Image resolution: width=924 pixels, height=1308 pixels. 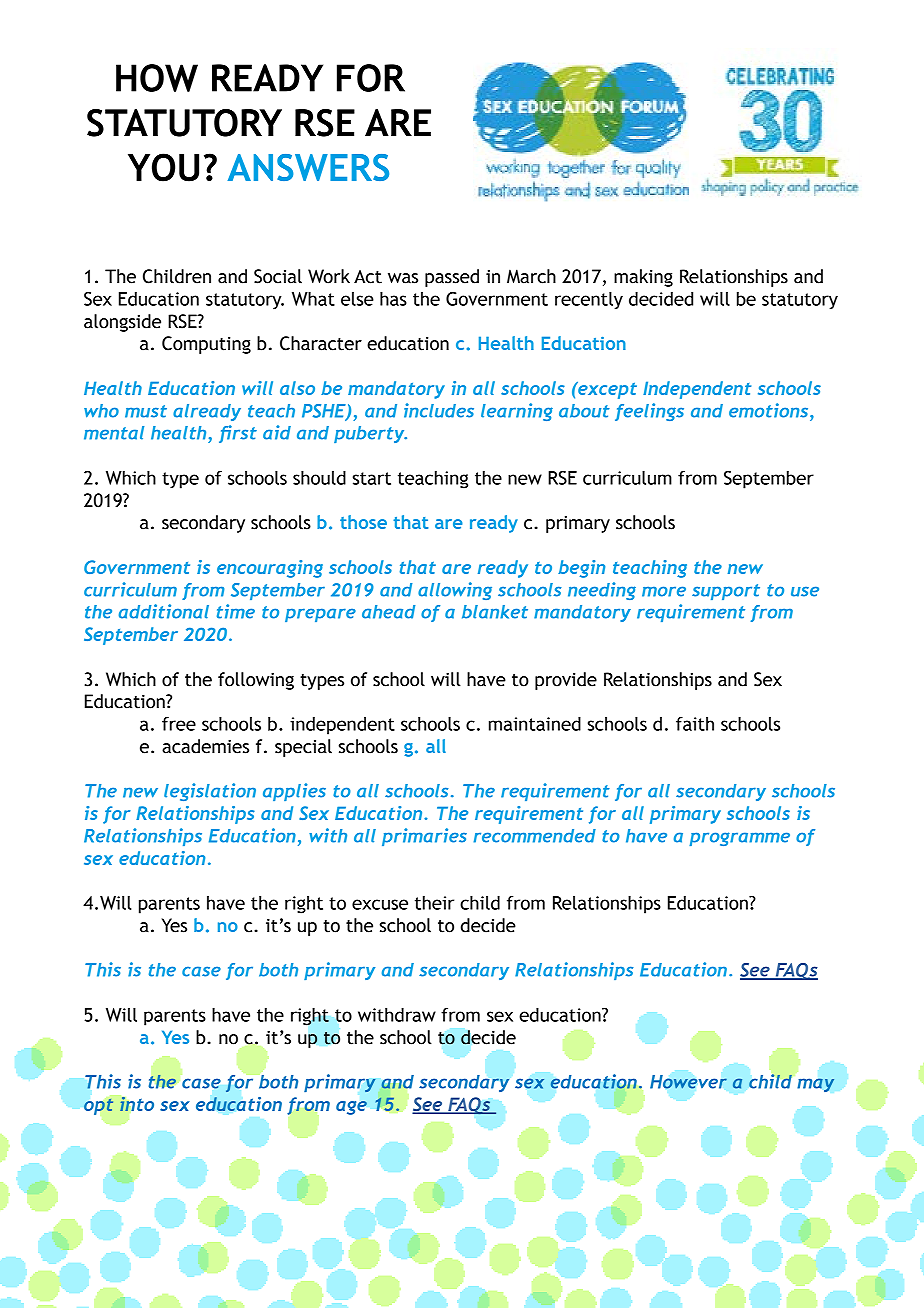 What do you see at coordinates (163, 167) in the image?
I see `YOU` at bounding box center [163, 167].
